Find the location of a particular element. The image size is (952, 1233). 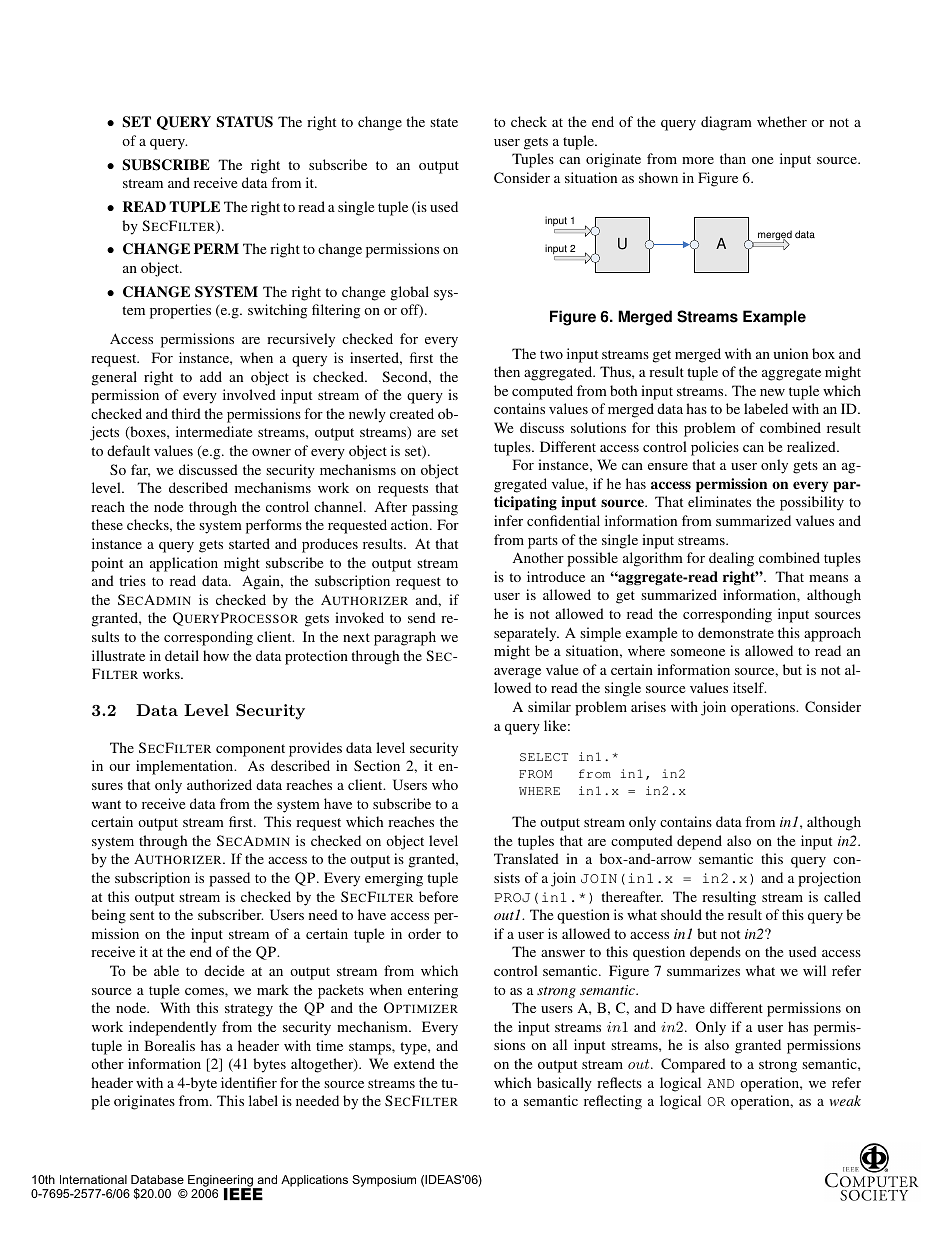

International is located at coordinates (93, 1179).
